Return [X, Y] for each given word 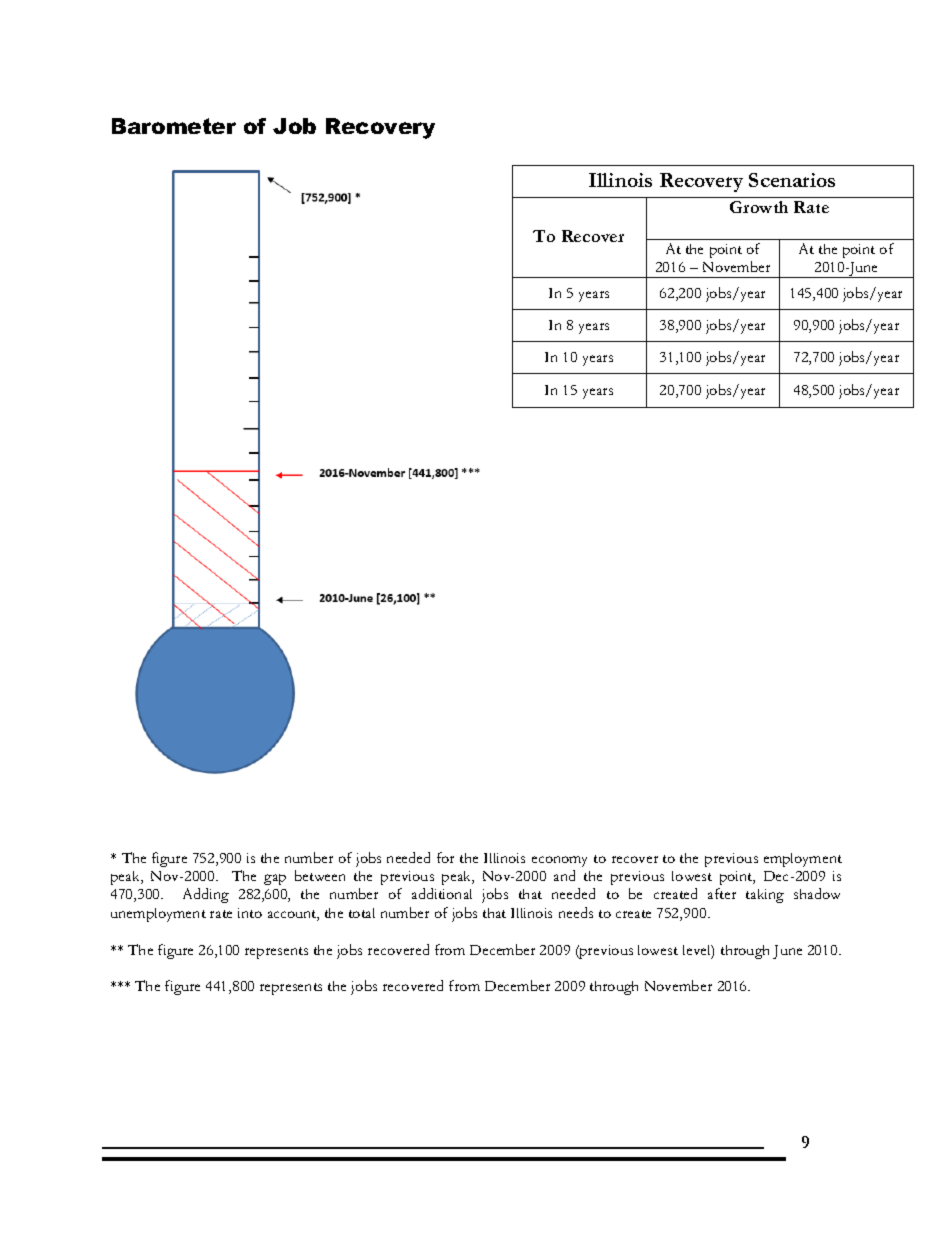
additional [442, 893]
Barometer [174, 126]
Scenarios [792, 180]
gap [275, 879]
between [320, 875]
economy [559, 861]
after [722, 893]
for [445, 857]
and [564, 875]
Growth [759, 207]
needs [576, 912]
